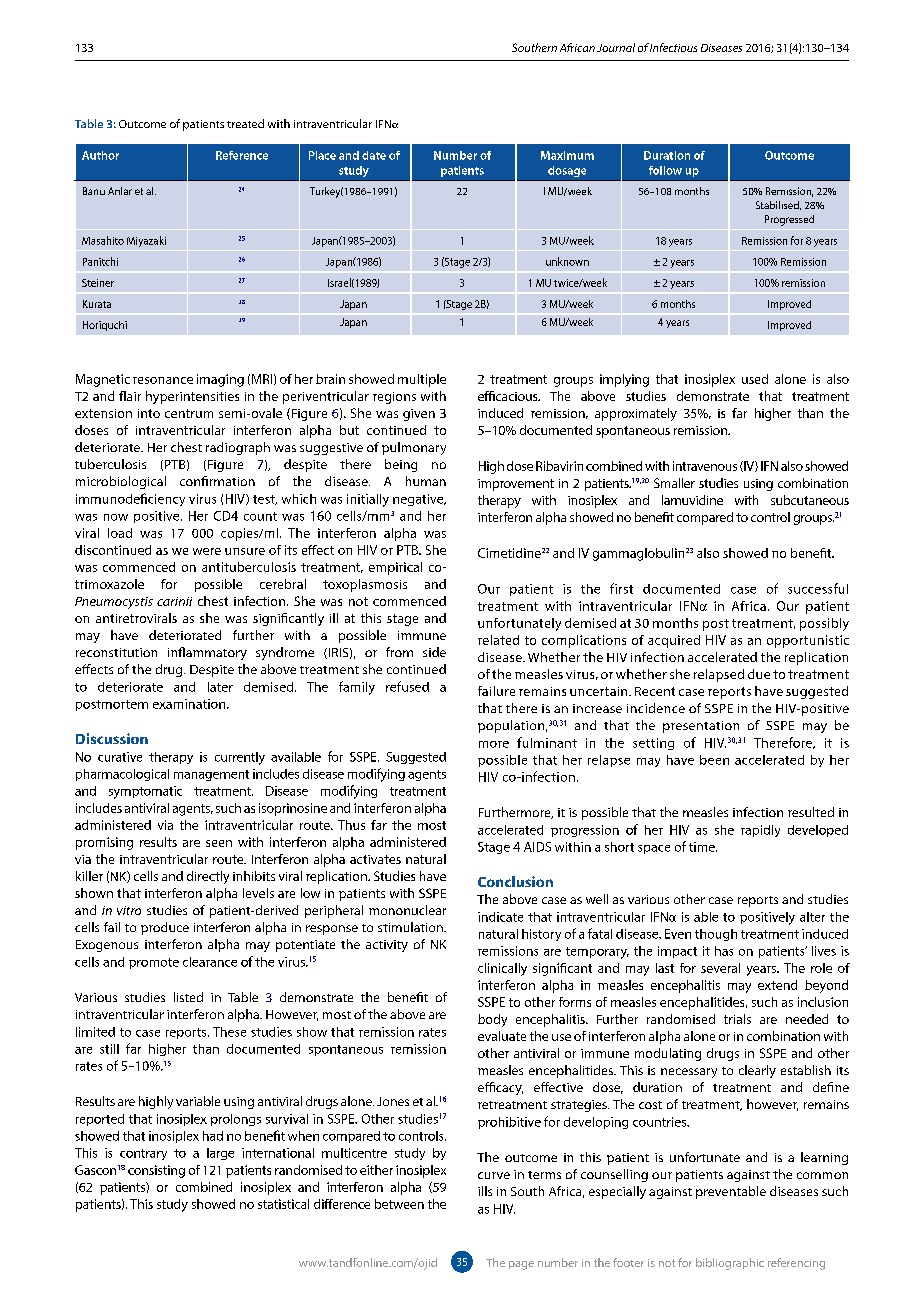  What do you see at coordinates (515, 881) in the screenshot?
I see `Conclusion` at bounding box center [515, 881].
